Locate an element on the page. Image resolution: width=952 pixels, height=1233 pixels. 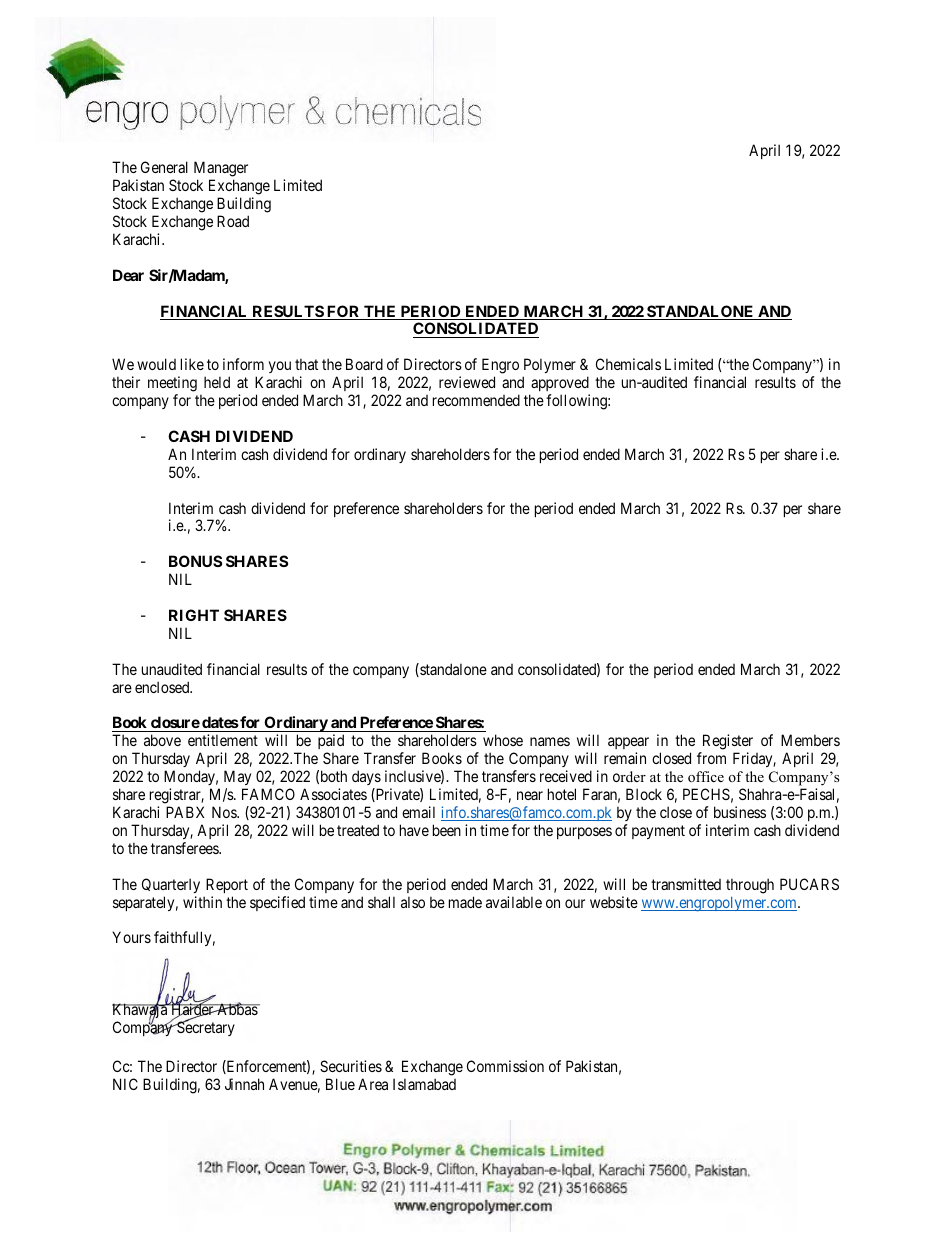
Chemicals is located at coordinates (628, 364).
